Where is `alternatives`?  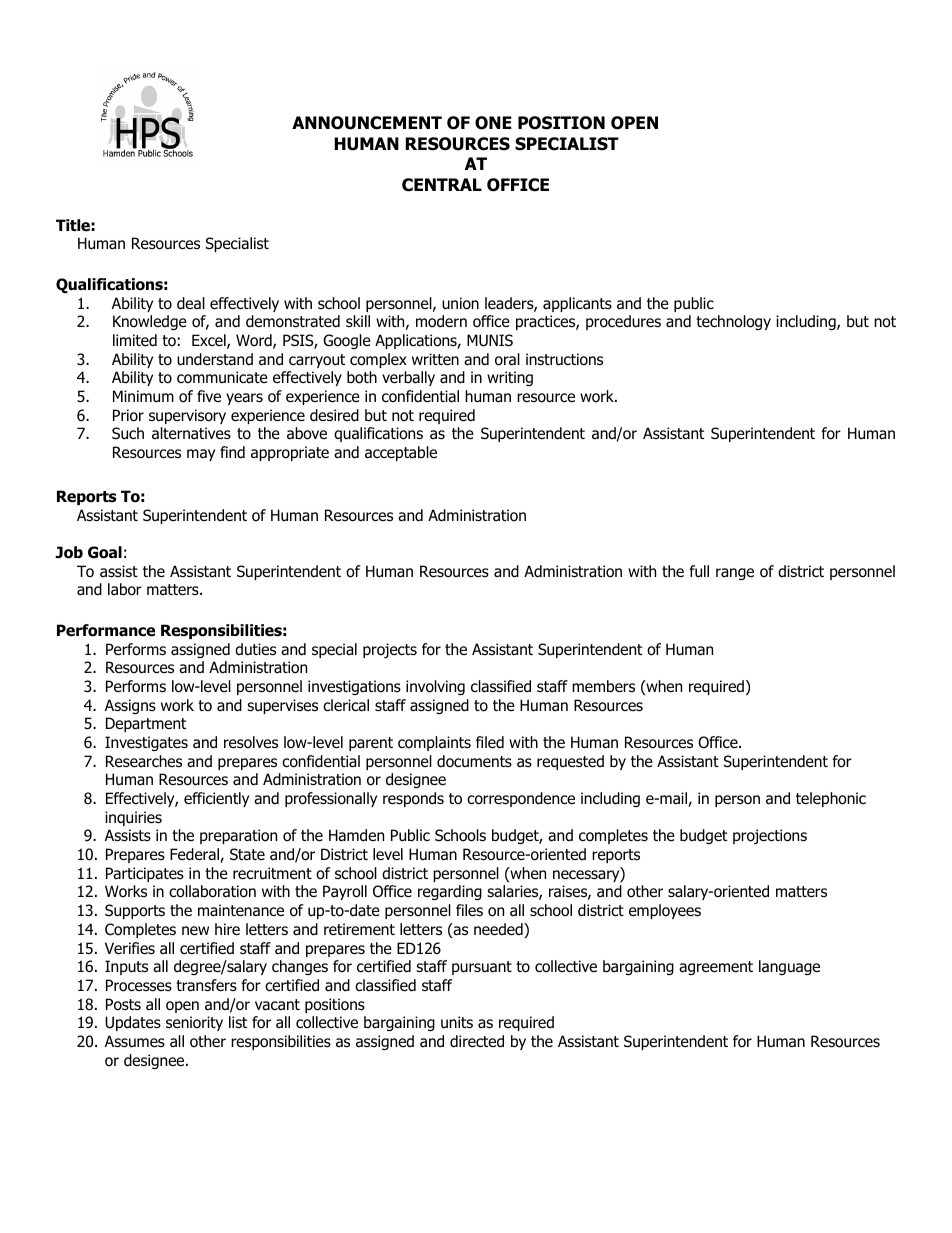
alternatives is located at coordinates (191, 433).
